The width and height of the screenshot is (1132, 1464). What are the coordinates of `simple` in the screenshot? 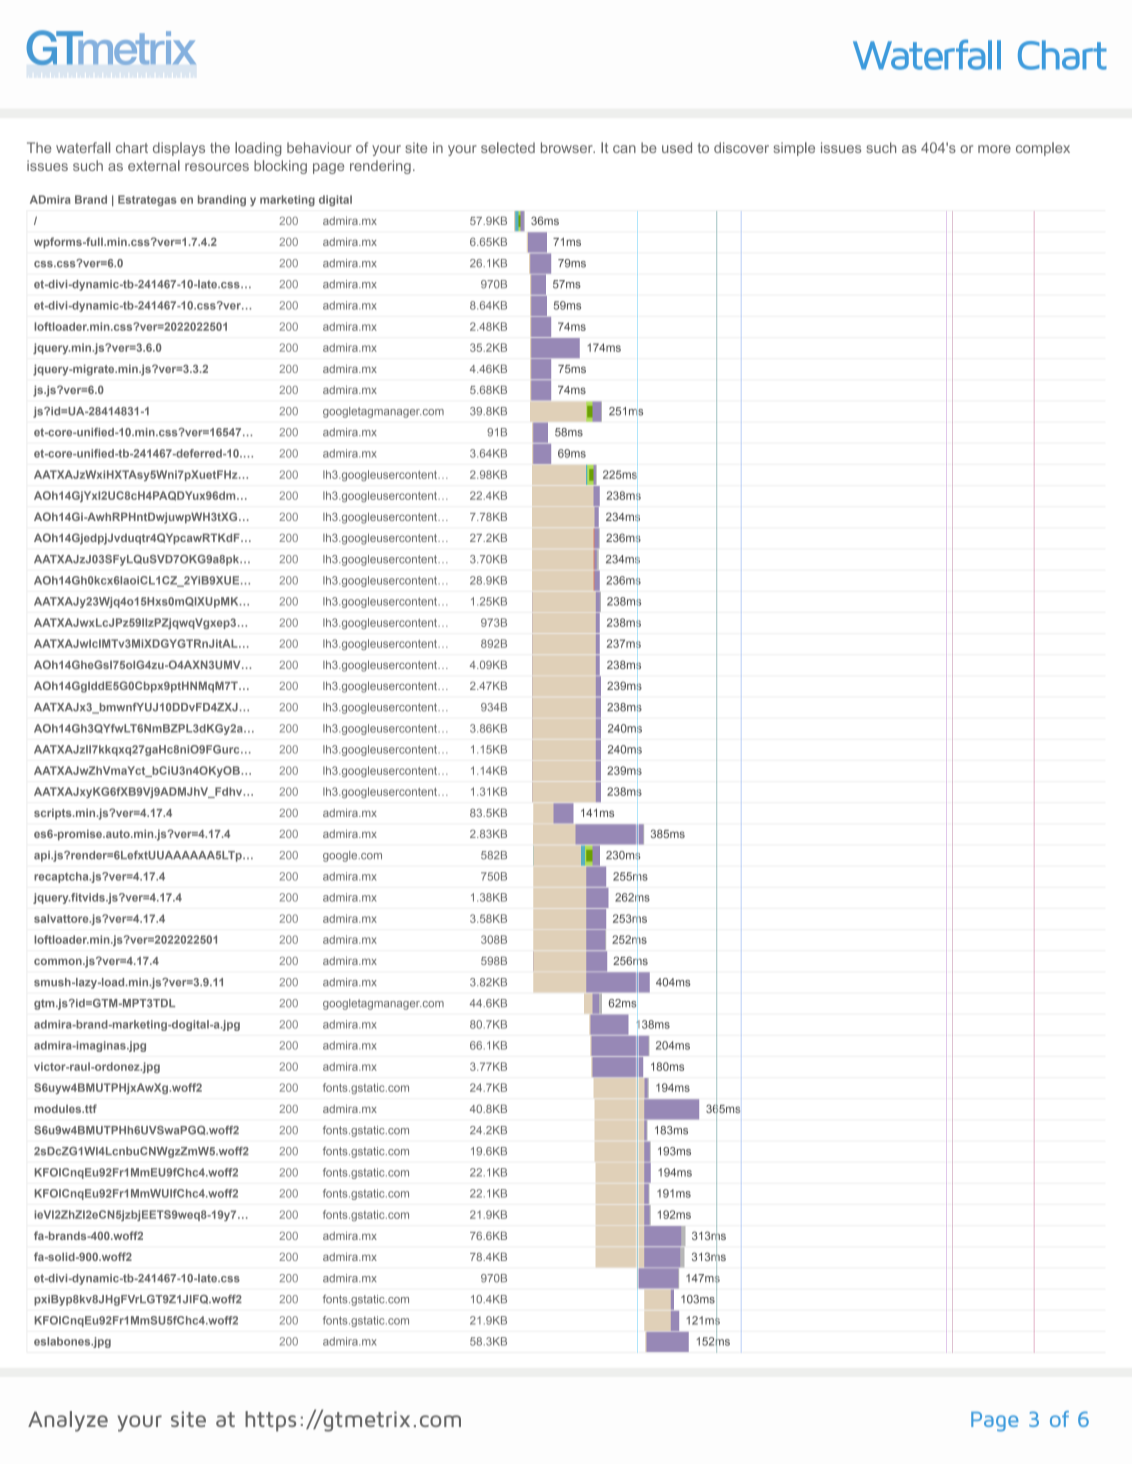 It's located at (794, 149).
